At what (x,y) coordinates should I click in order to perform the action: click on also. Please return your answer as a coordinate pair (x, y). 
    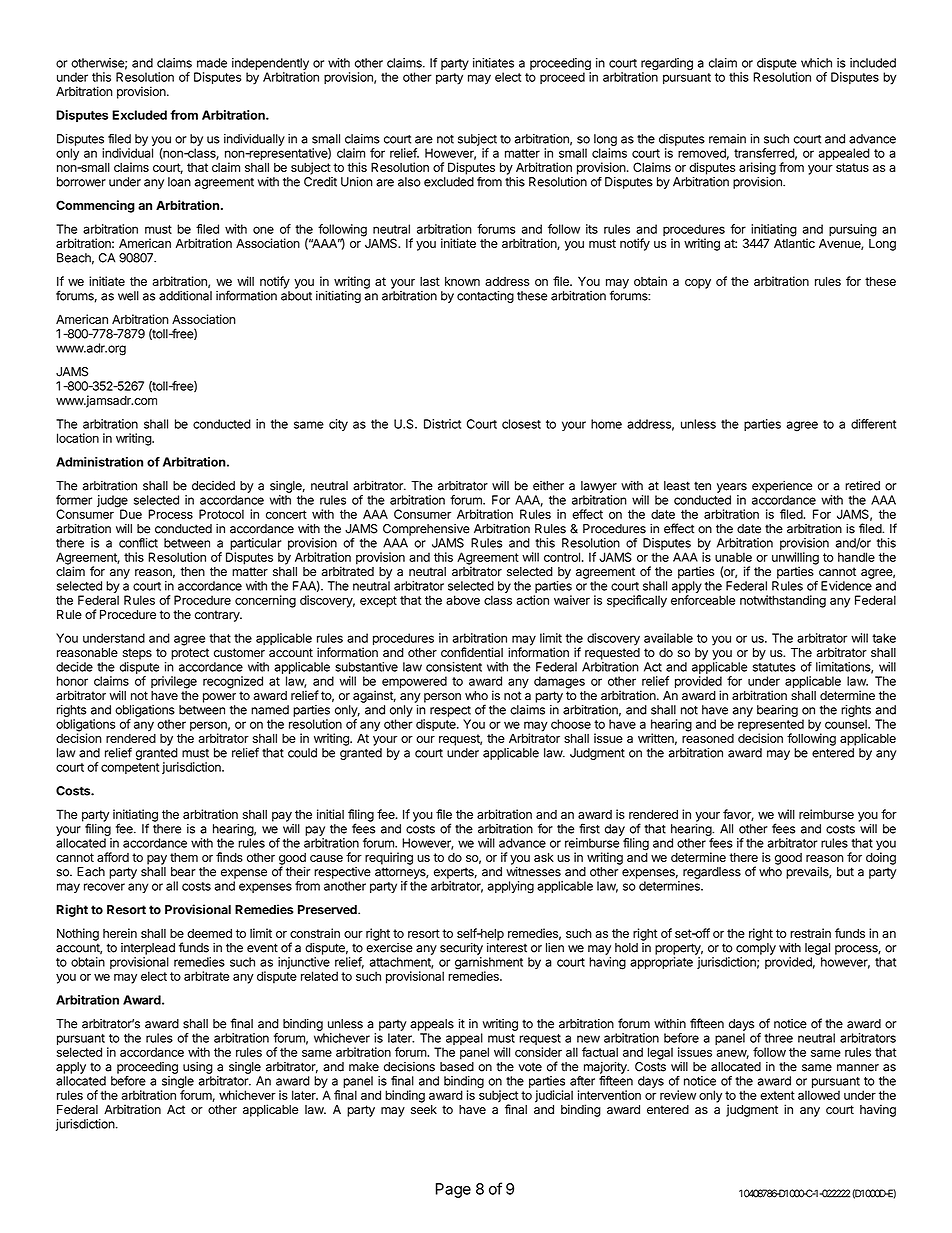
    Looking at the image, I should click on (409, 182).
